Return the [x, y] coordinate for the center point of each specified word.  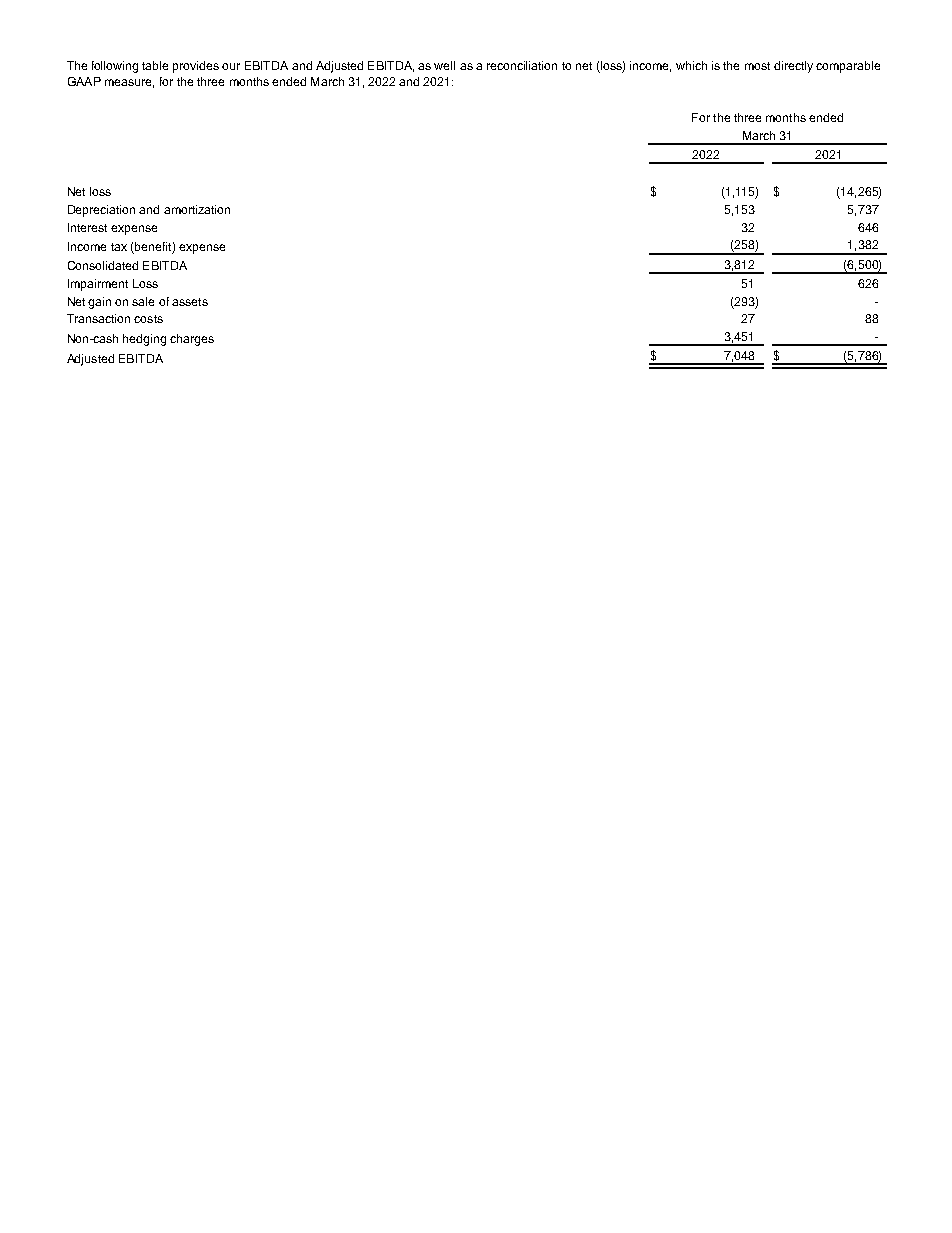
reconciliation [522, 65]
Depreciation [101, 211]
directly [793, 67]
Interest [87, 227]
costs [148, 319]
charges [192, 340]
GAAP [84, 81]
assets [190, 302]
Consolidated [103, 265]
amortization [197, 209]
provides [196, 67]
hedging [144, 340]
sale [143, 301]
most [757, 66]
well [444, 65]
